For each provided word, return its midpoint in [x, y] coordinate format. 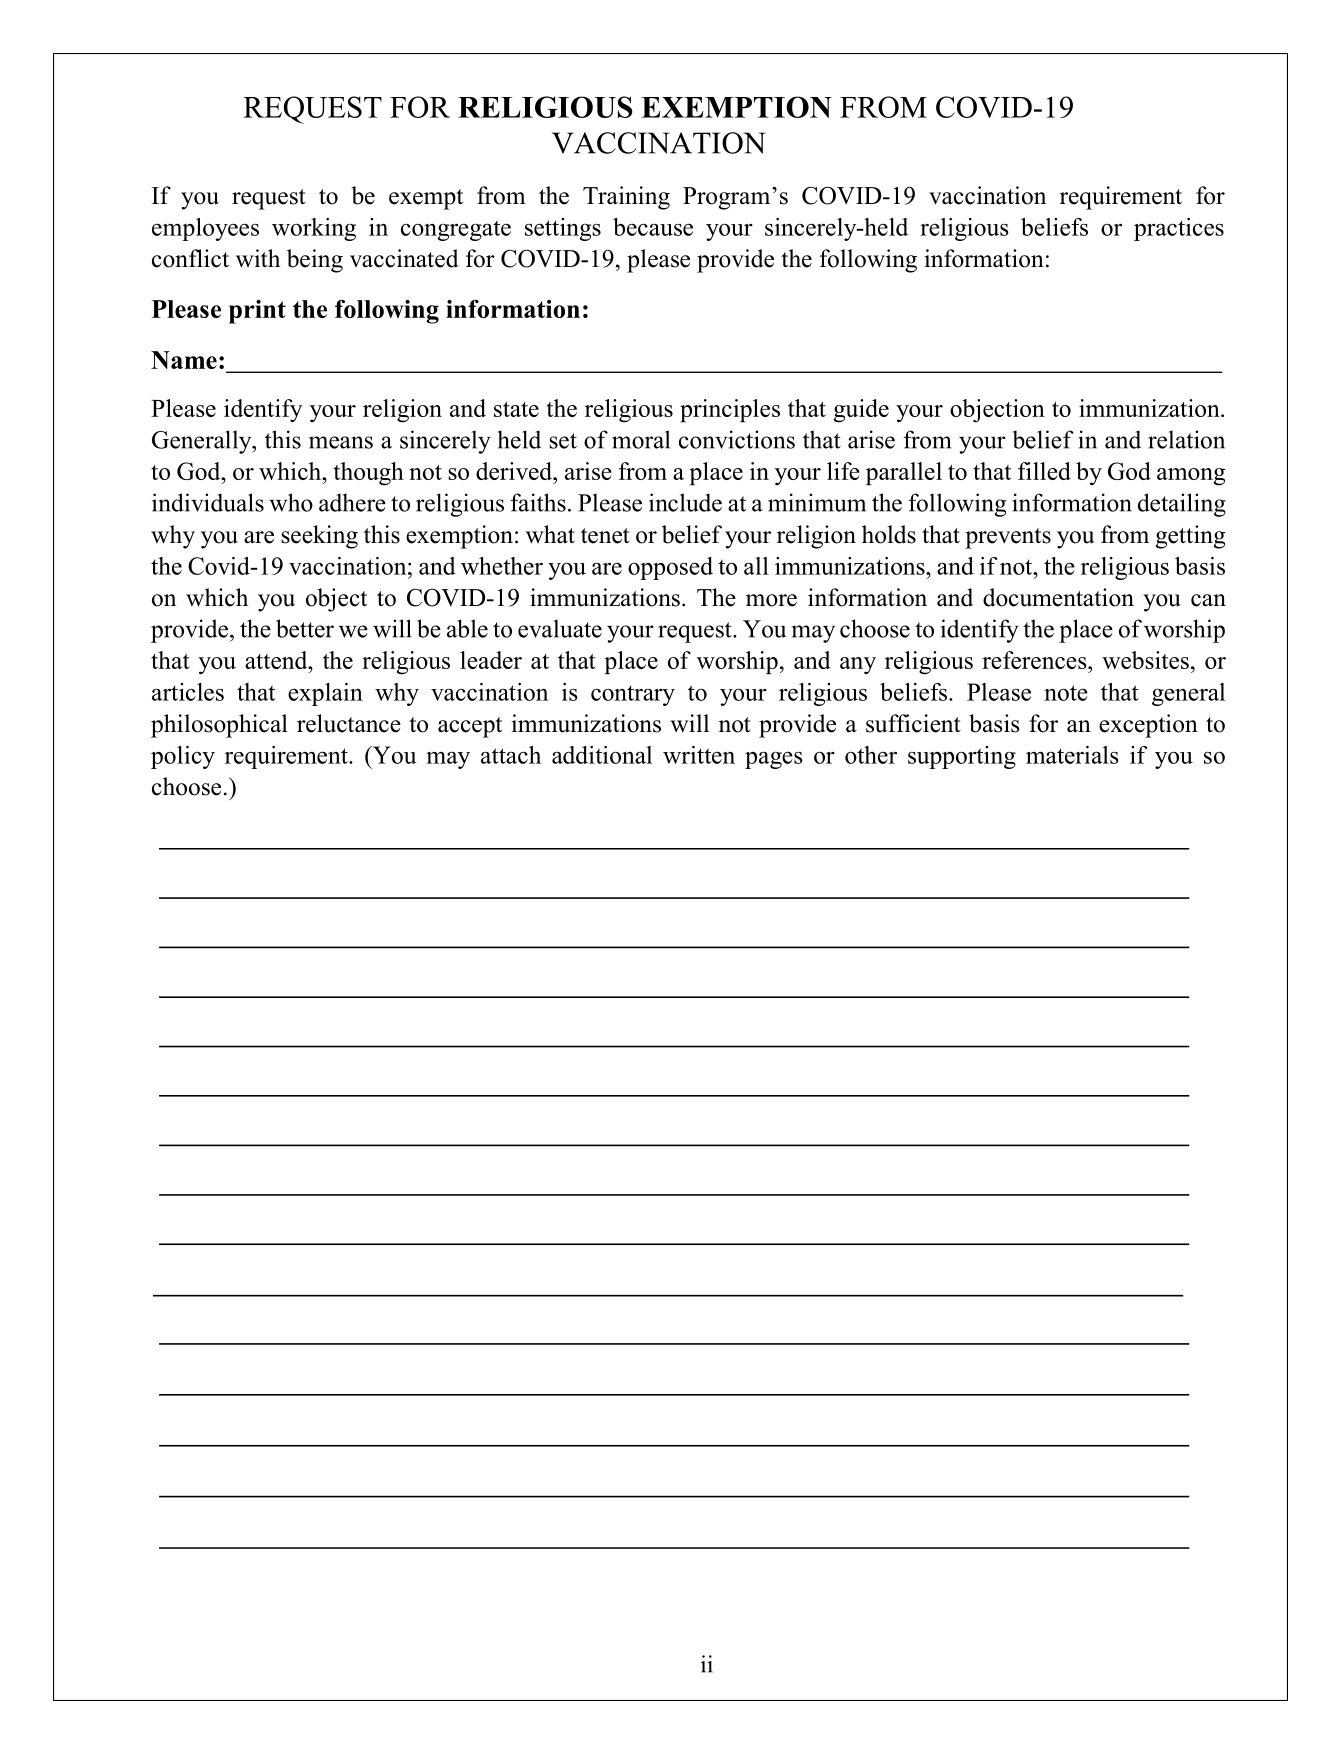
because [653, 227]
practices [1179, 229]
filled [1044, 471]
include [685, 502]
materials [1072, 755]
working [314, 229]
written [699, 755]
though [369, 474]
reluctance [349, 723]
